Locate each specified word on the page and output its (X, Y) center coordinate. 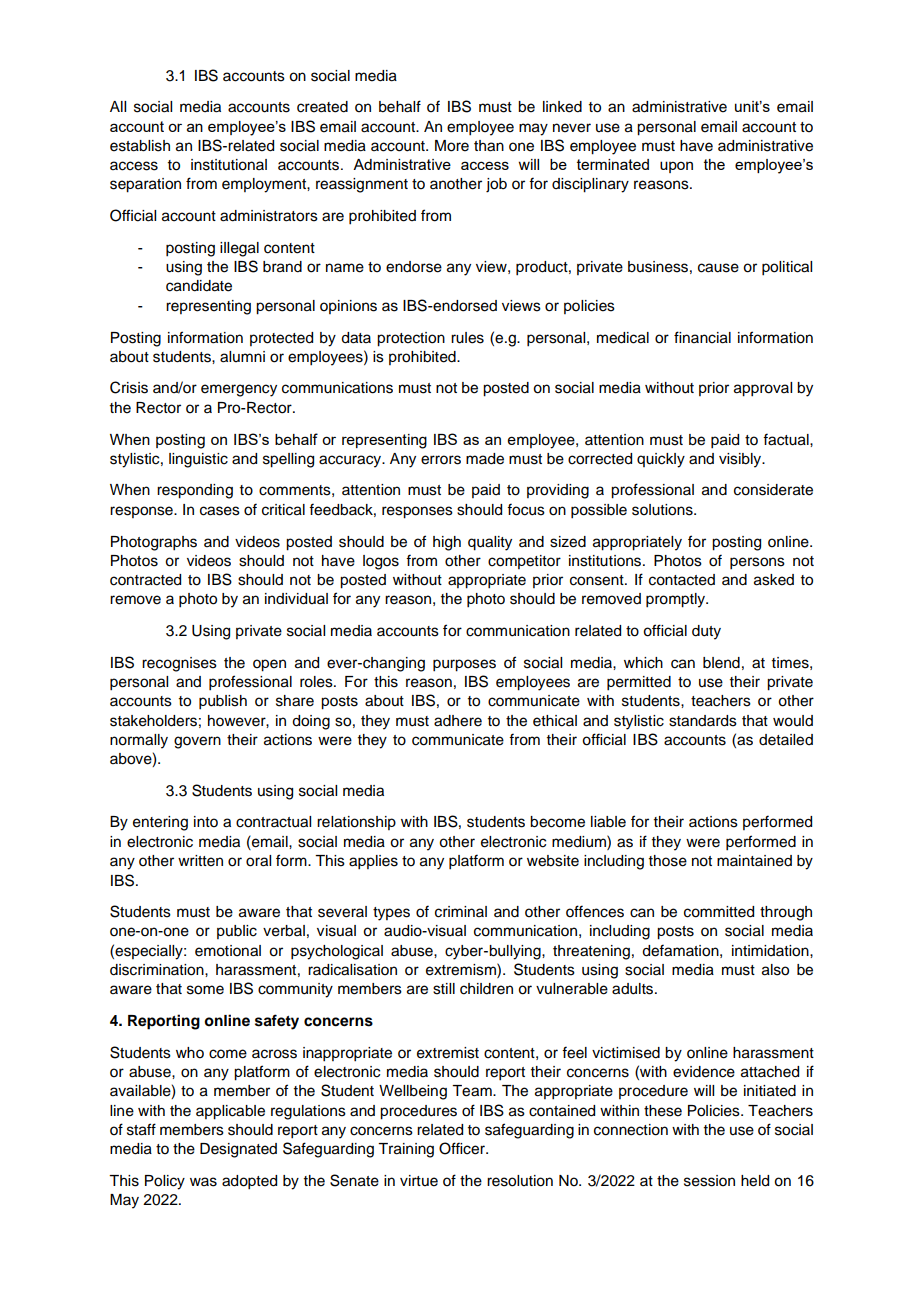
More (452, 146)
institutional (229, 165)
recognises (179, 664)
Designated (238, 1150)
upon (676, 167)
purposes (464, 665)
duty (706, 632)
